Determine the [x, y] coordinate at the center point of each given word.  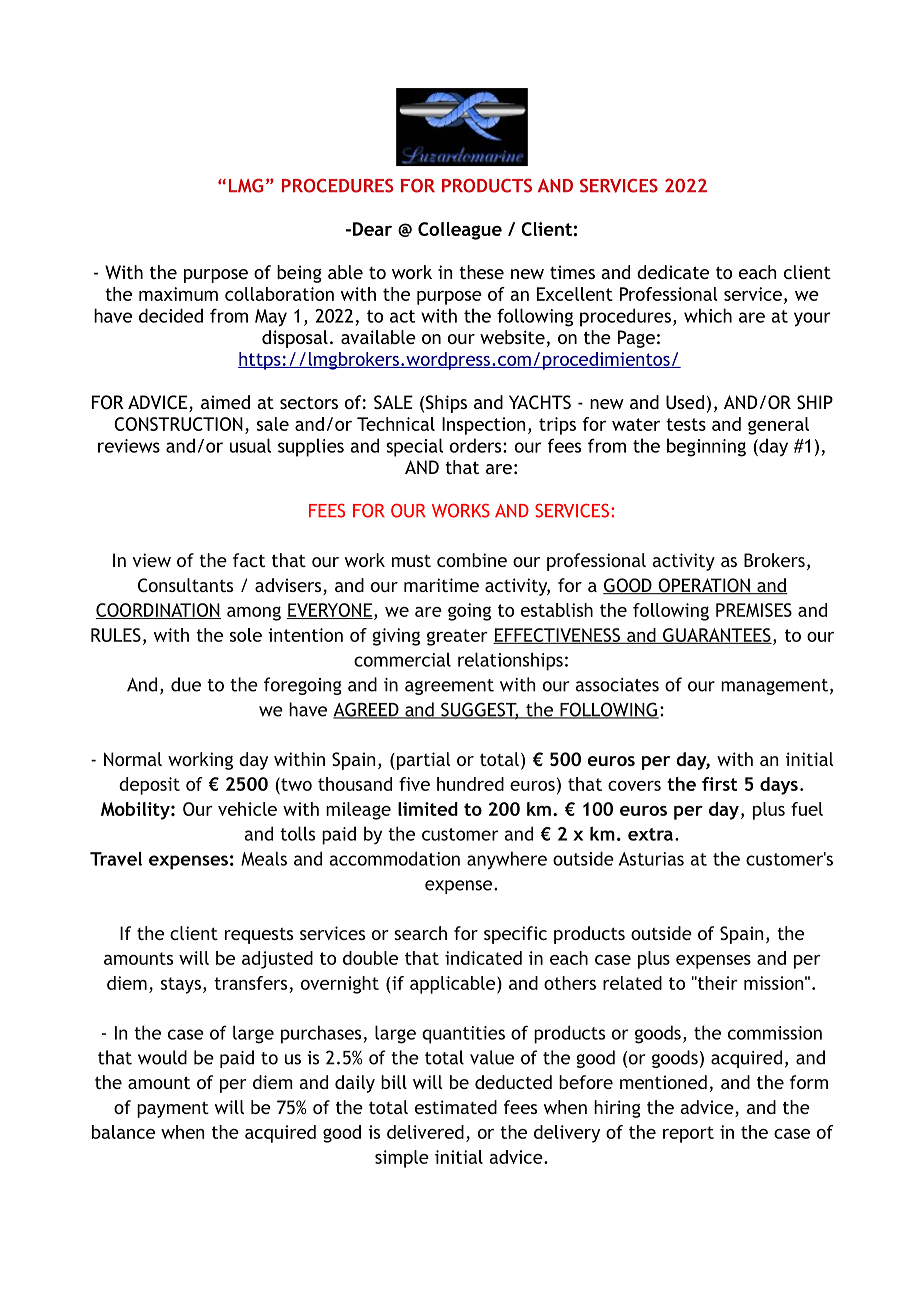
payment [173, 1109]
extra [652, 834]
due [186, 684]
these [481, 272]
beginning [706, 447]
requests [259, 936]
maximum [178, 294]
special [414, 447]
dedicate [673, 272]
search [420, 933]
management [774, 687]
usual [250, 445]
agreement [449, 687]
